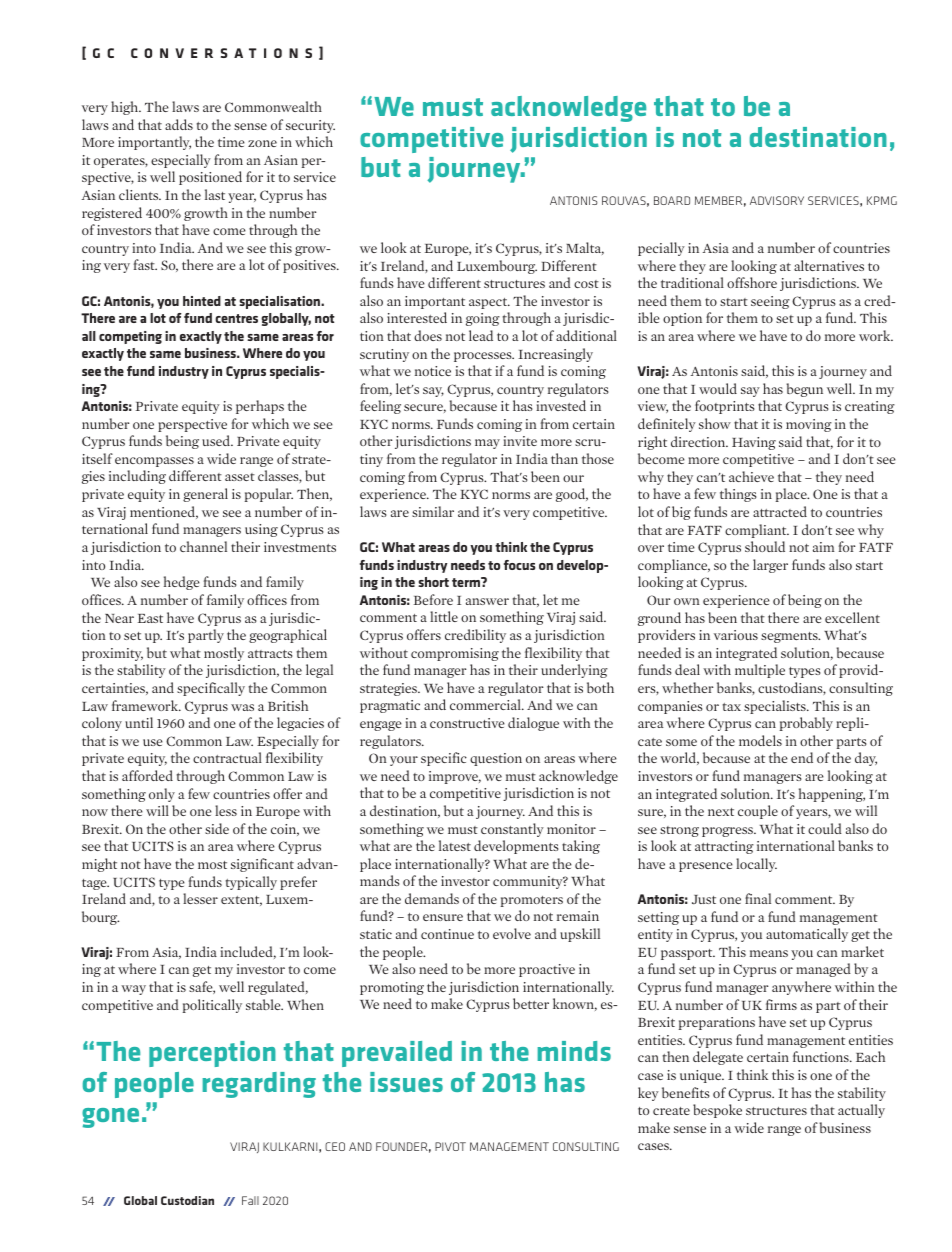 This image has height=1252, width=952. What do you see at coordinates (450, 1146) in the image?
I see `PIVOT` at bounding box center [450, 1146].
